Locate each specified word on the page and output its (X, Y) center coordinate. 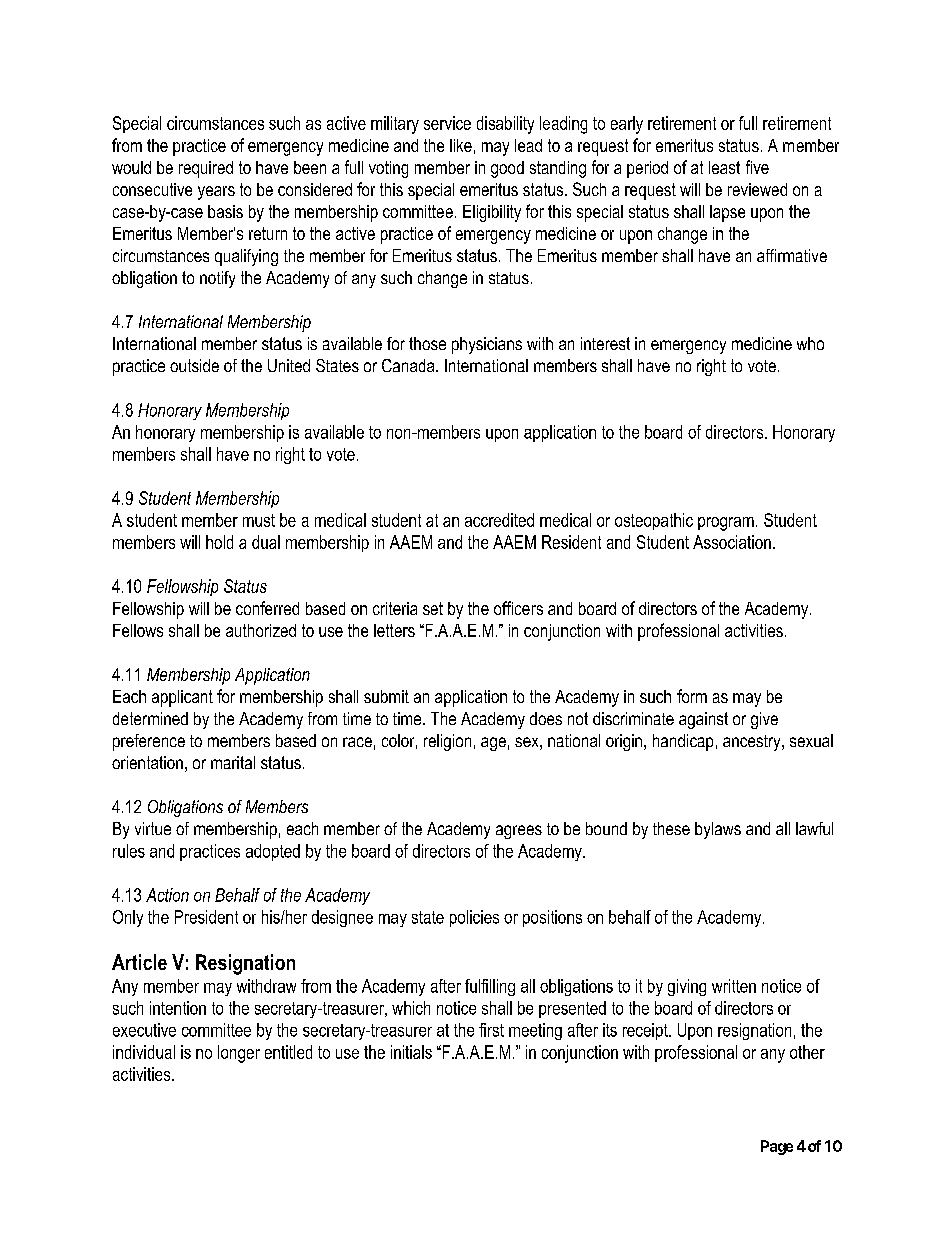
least (724, 167)
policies (474, 918)
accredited (499, 520)
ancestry (753, 743)
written (734, 986)
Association (732, 542)
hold (219, 542)
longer (239, 1054)
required (206, 169)
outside (194, 365)
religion (447, 742)
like (461, 145)
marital (233, 762)
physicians (487, 345)
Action (167, 895)
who (810, 343)
